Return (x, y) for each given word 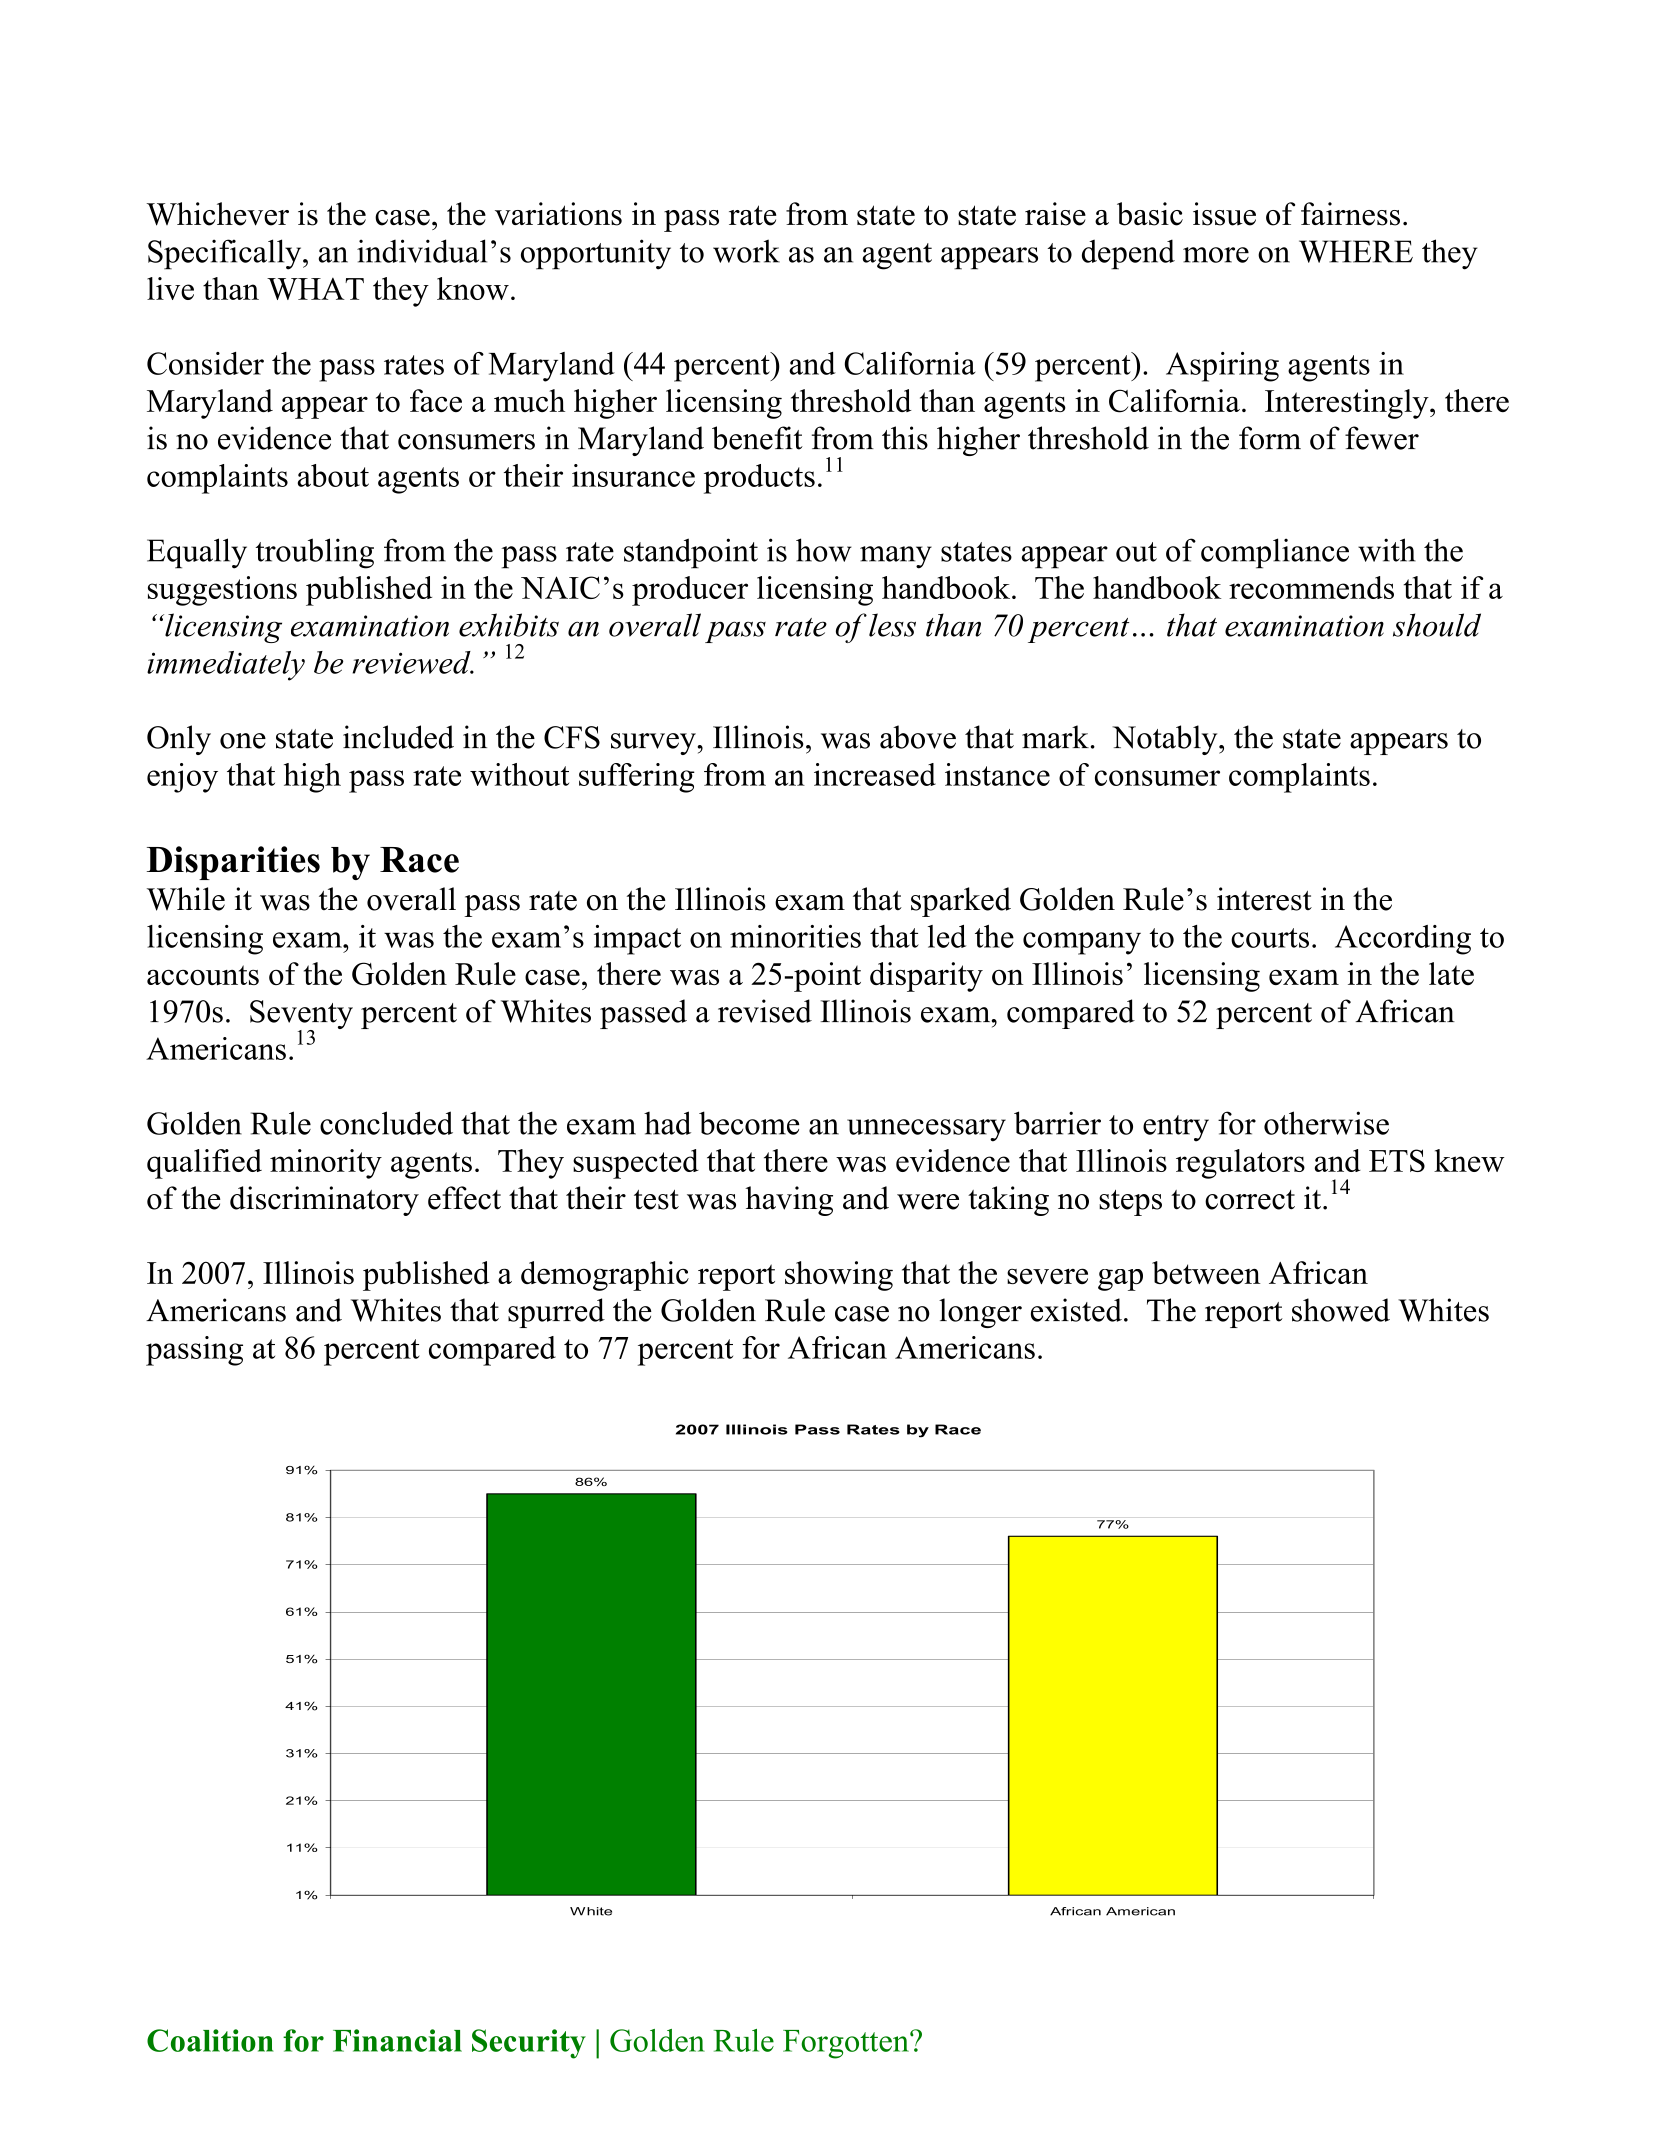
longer (980, 1313)
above (918, 737)
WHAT (315, 289)
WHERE (1356, 251)
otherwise (1326, 1123)
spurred (556, 1313)
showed (1341, 1310)
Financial (397, 2040)
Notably (1166, 740)
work (746, 251)
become (749, 1123)
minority (326, 1164)
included (398, 737)
